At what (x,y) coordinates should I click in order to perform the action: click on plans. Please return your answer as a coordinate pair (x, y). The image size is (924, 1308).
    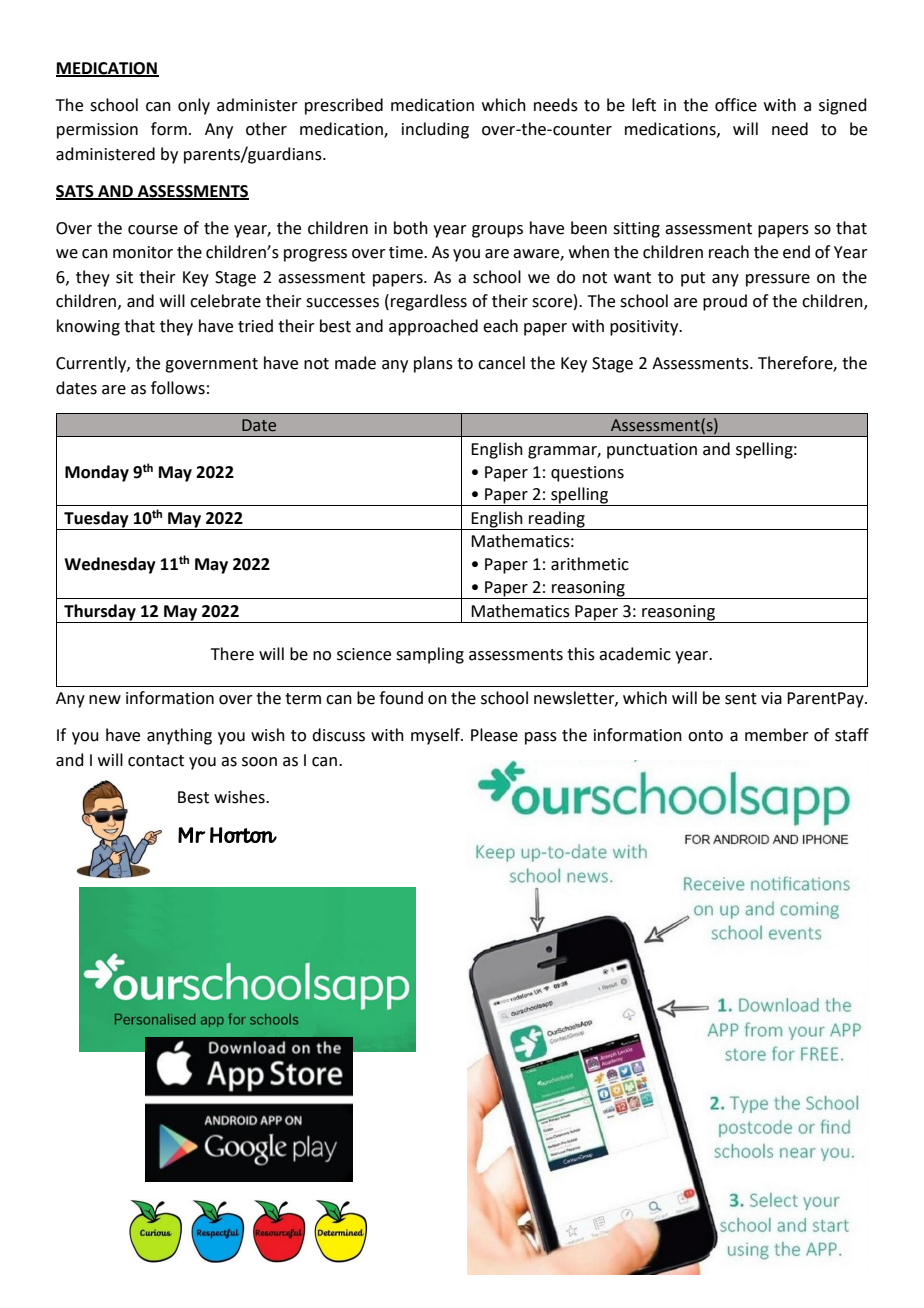
    Looking at the image, I should click on (433, 364).
